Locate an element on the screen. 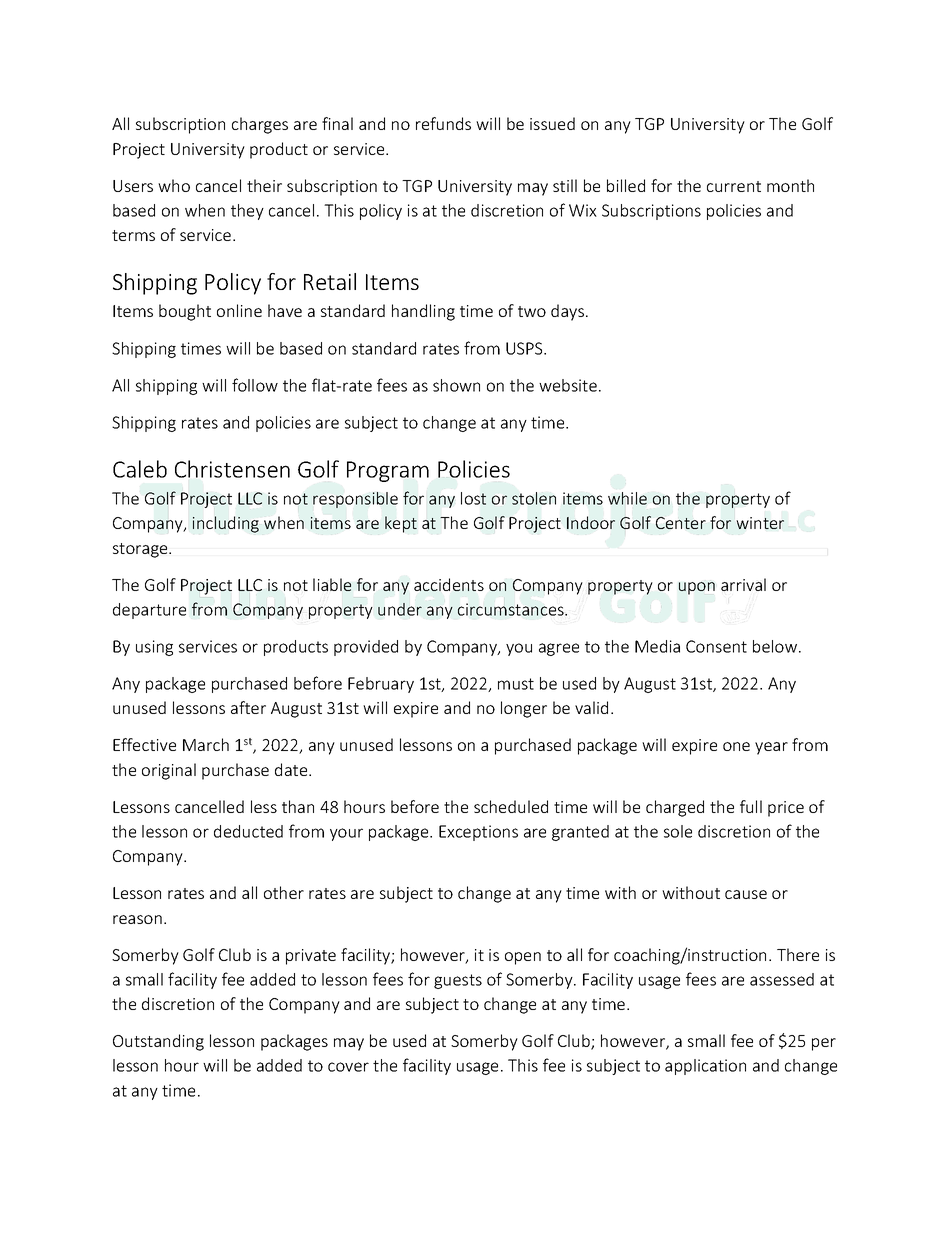  charges is located at coordinates (260, 125).
